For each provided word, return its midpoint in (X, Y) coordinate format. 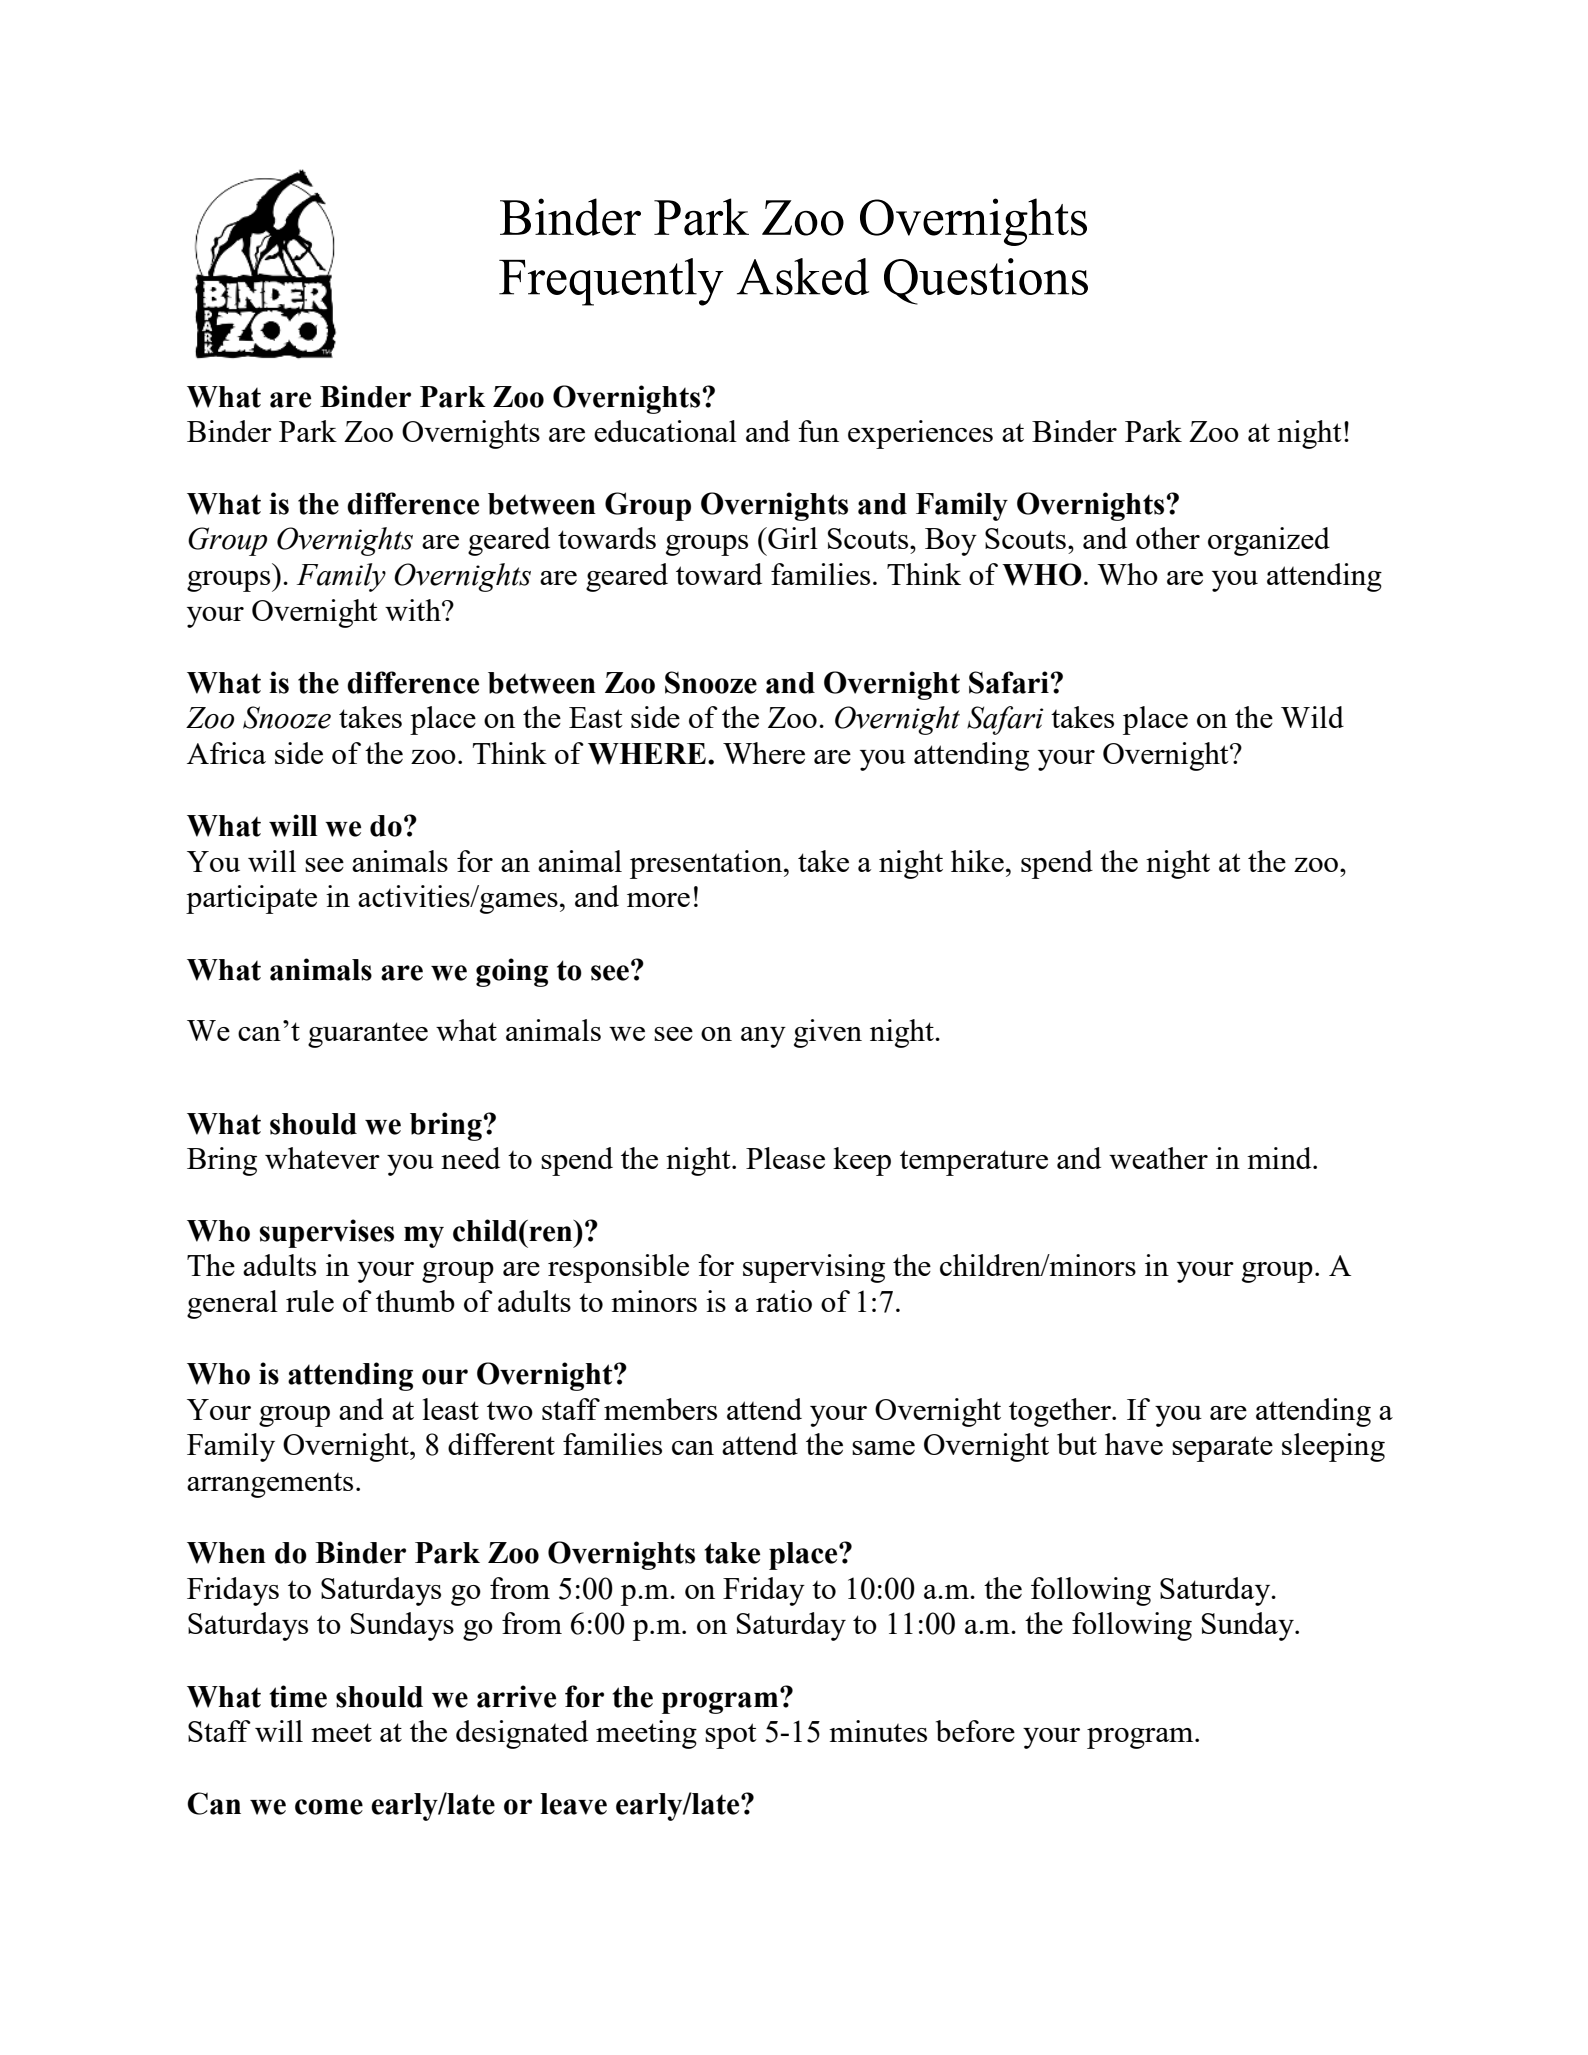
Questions (986, 281)
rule (310, 1301)
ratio (784, 1301)
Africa (226, 753)
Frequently (611, 282)
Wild (1312, 717)
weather (1158, 1158)
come (329, 1807)
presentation (707, 864)
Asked (803, 276)
